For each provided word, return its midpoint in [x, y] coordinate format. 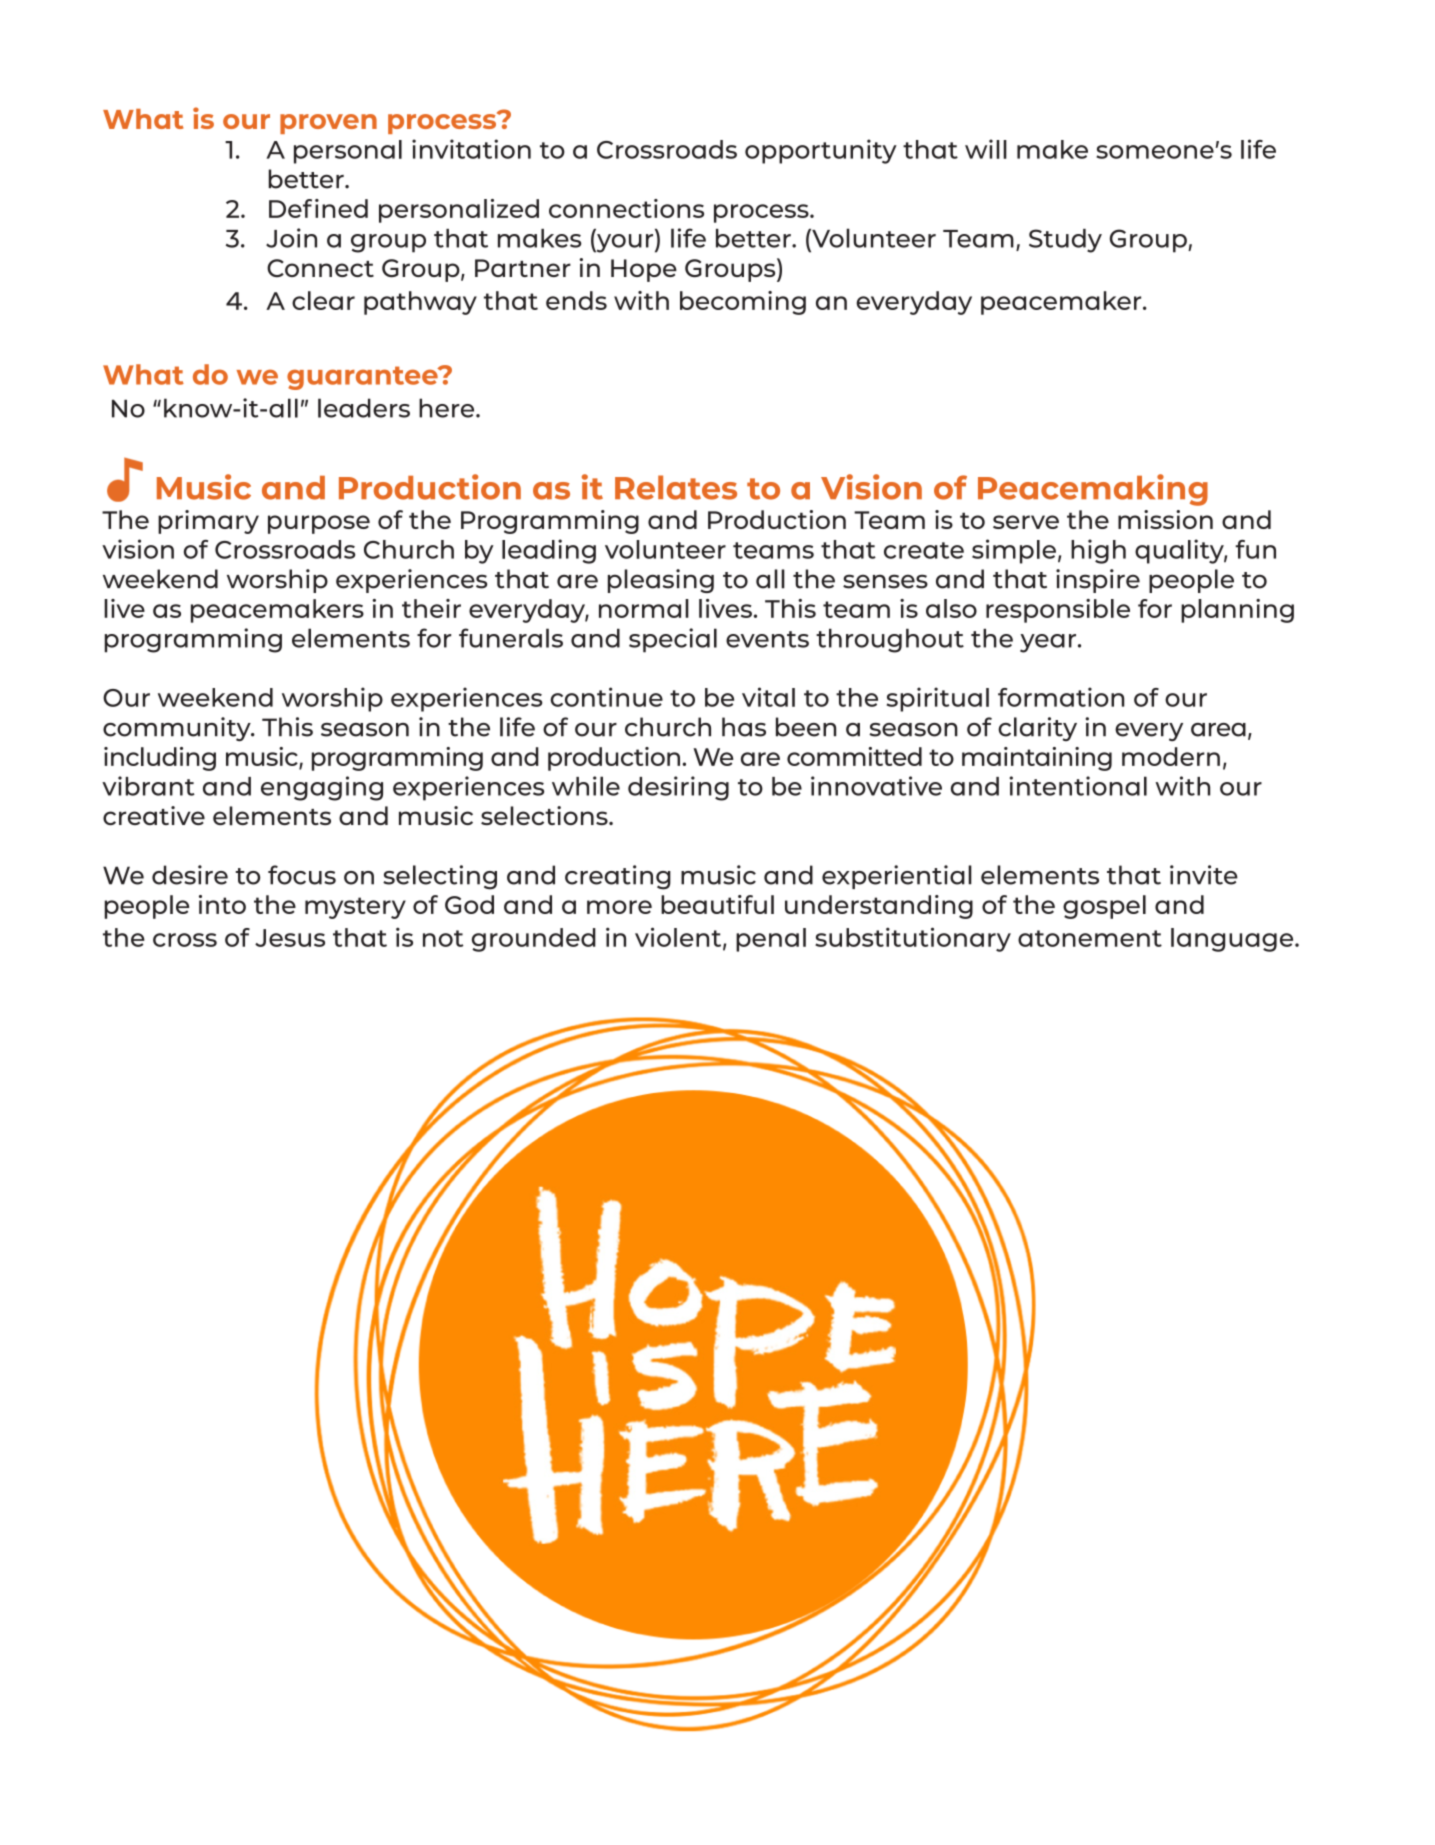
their [431, 608]
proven [328, 124]
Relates [676, 487]
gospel [1104, 907]
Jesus [290, 938]
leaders [364, 408]
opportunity [821, 151]
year [1049, 643]
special [673, 640]
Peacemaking [1093, 490]
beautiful [717, 904]
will [986, 149]
